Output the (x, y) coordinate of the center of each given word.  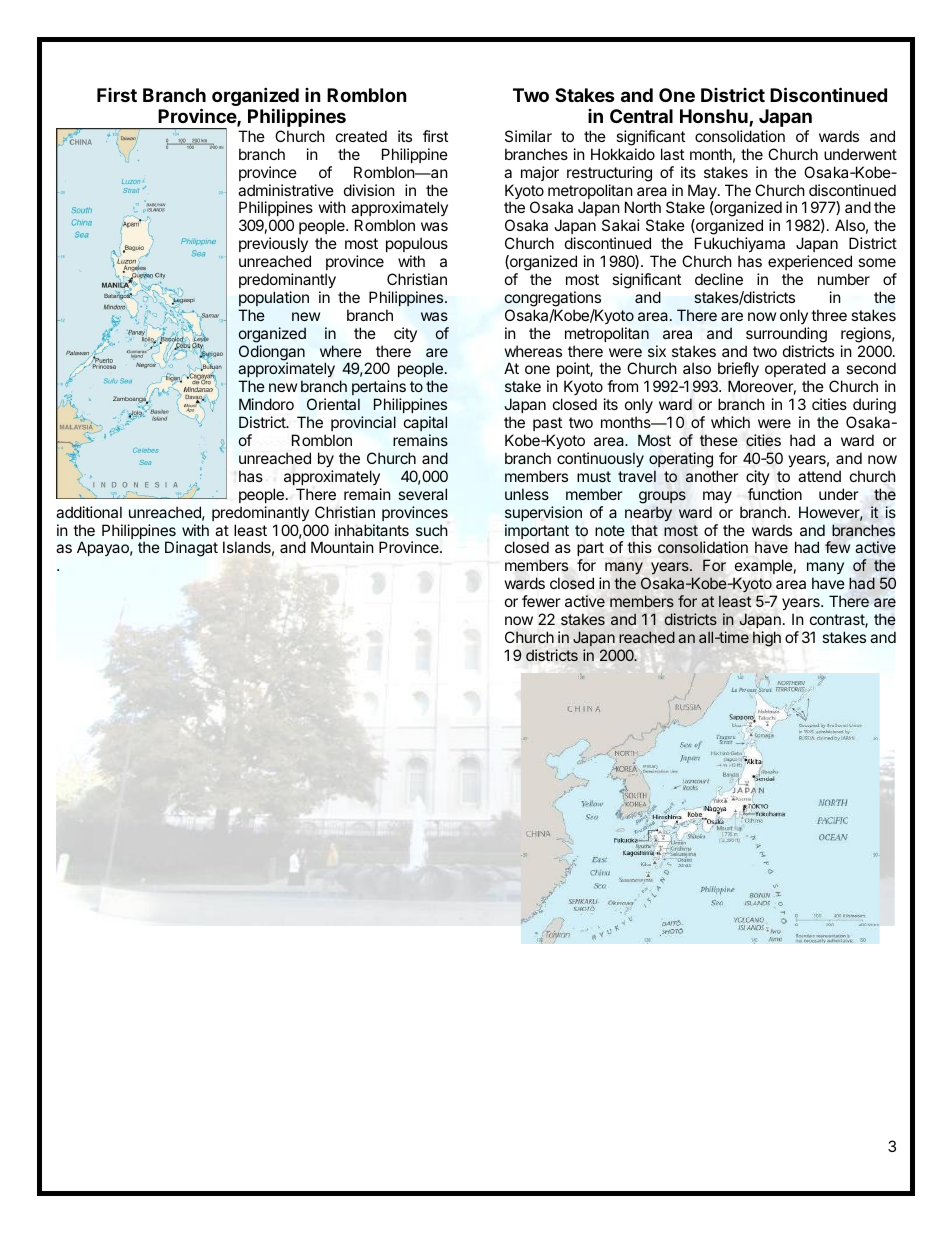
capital (425, 423)
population (274, 298)
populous (417, 244)
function (775, 494)
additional (89, 512)
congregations (553, 299)
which (730, 422)
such (432, 530)
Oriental (333, 404)
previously (273, 244)
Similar (528, 136)
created (361, 136)
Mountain (342, 547)
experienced (810, 262)
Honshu (715, 117)
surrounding (786, 335)
